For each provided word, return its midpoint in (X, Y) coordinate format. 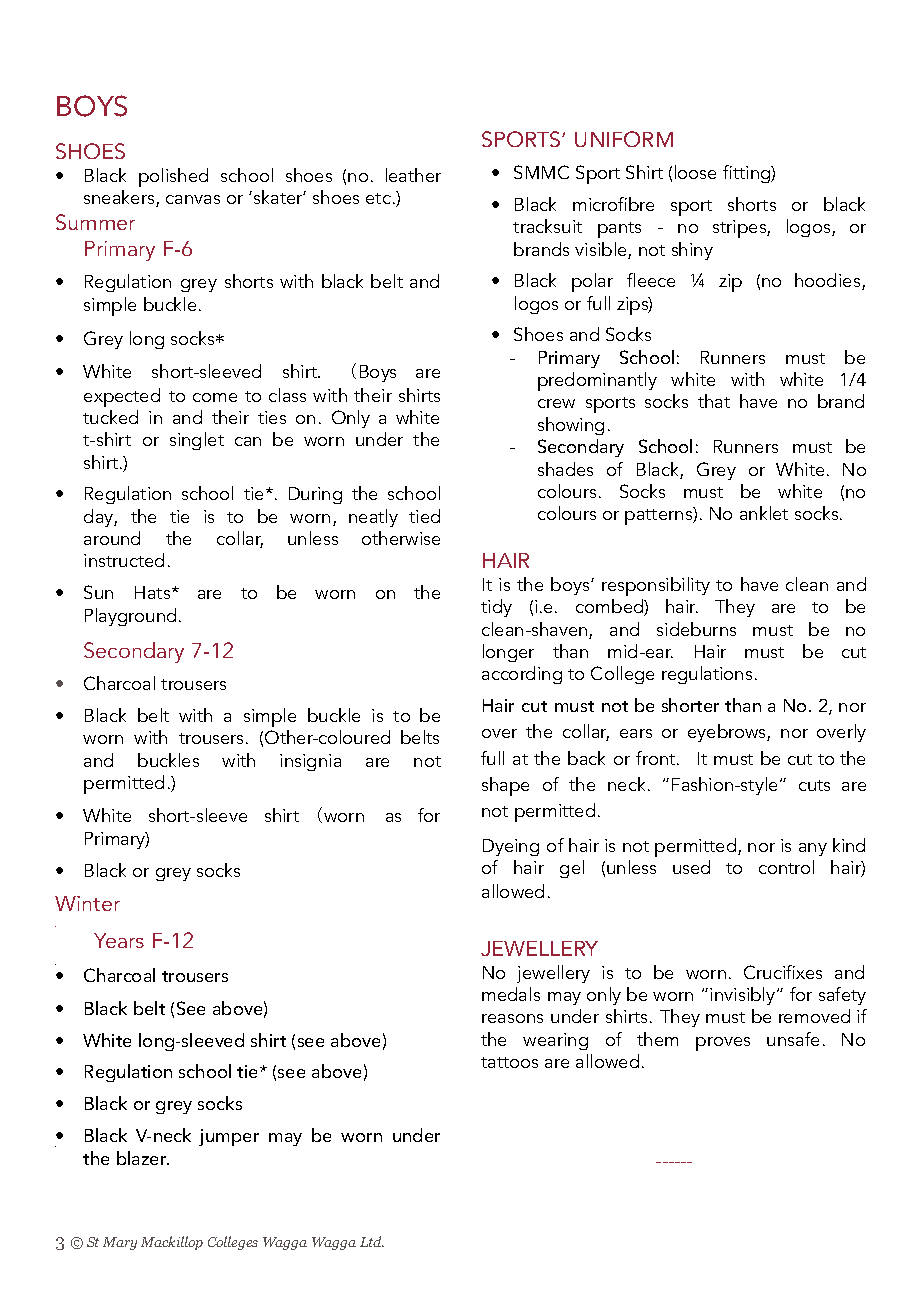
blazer (143, 1158)
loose (695, 172)
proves (723, 1044)
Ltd (372, 1241)
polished (173, 177)
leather (413, 175)
